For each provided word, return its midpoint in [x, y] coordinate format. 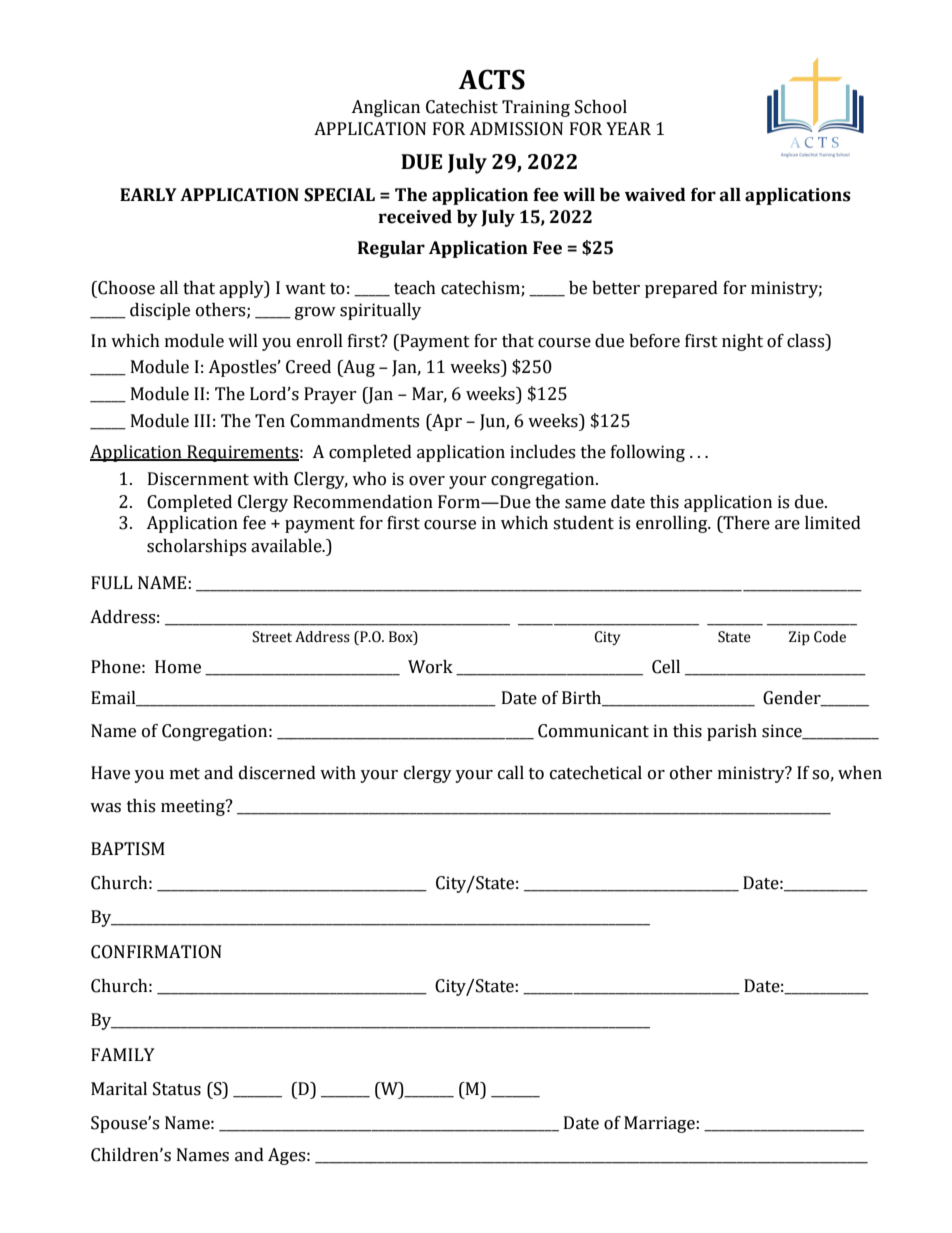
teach [415, 288]
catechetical [596, 773]
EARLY [148, 194]
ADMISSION [516, 129]
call [511, 773]
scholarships [196, 547]
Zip [799, 638]
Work [430, 667]
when [860, 773]
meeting [194, 807]
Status [177, 1089]
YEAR [628, 128]
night [742, 342]
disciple [160, 311]
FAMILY [123, 1054]
